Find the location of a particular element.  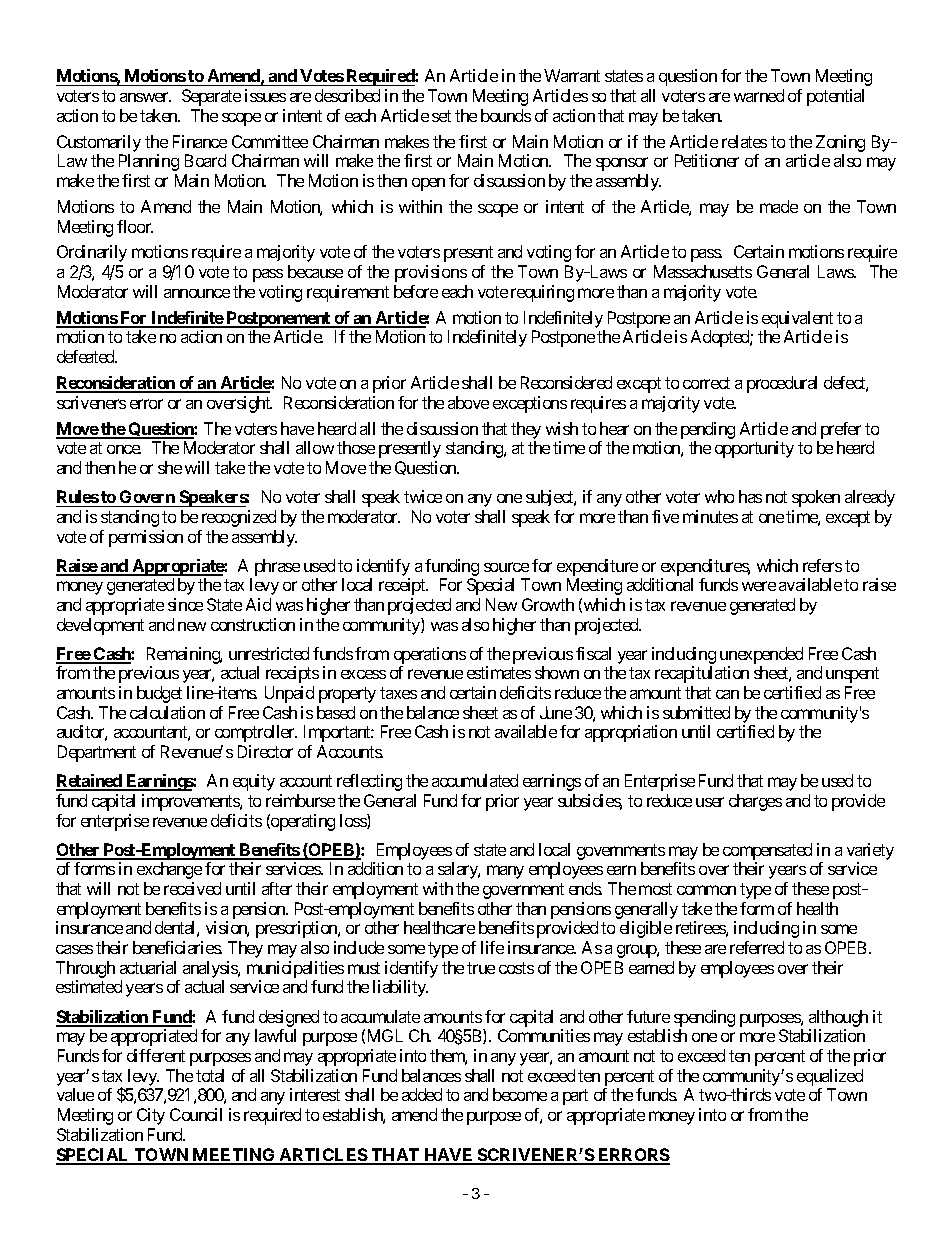

recognized is located at coordinates (239, 518).
